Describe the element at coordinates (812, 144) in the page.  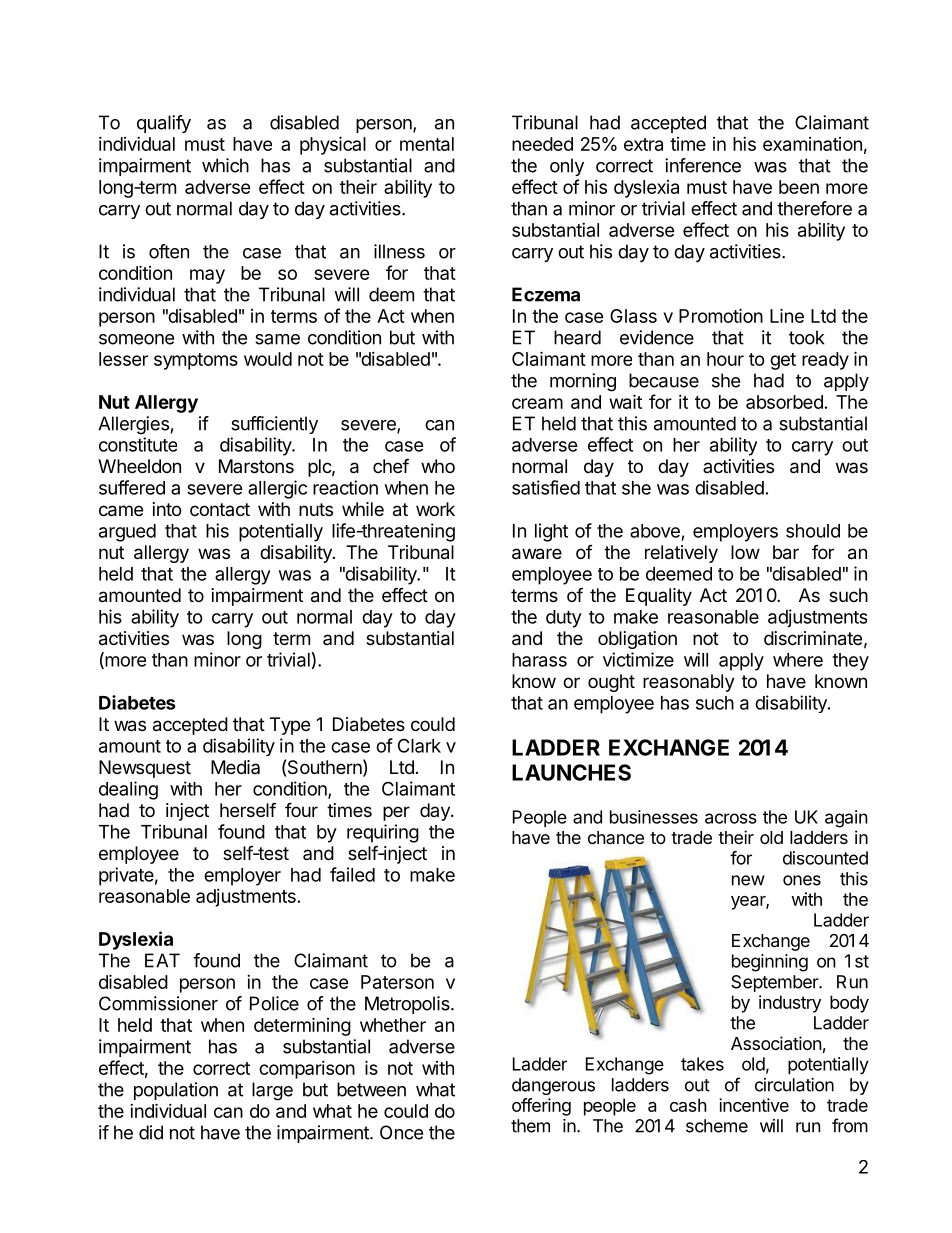
I see `examination` at that location.
